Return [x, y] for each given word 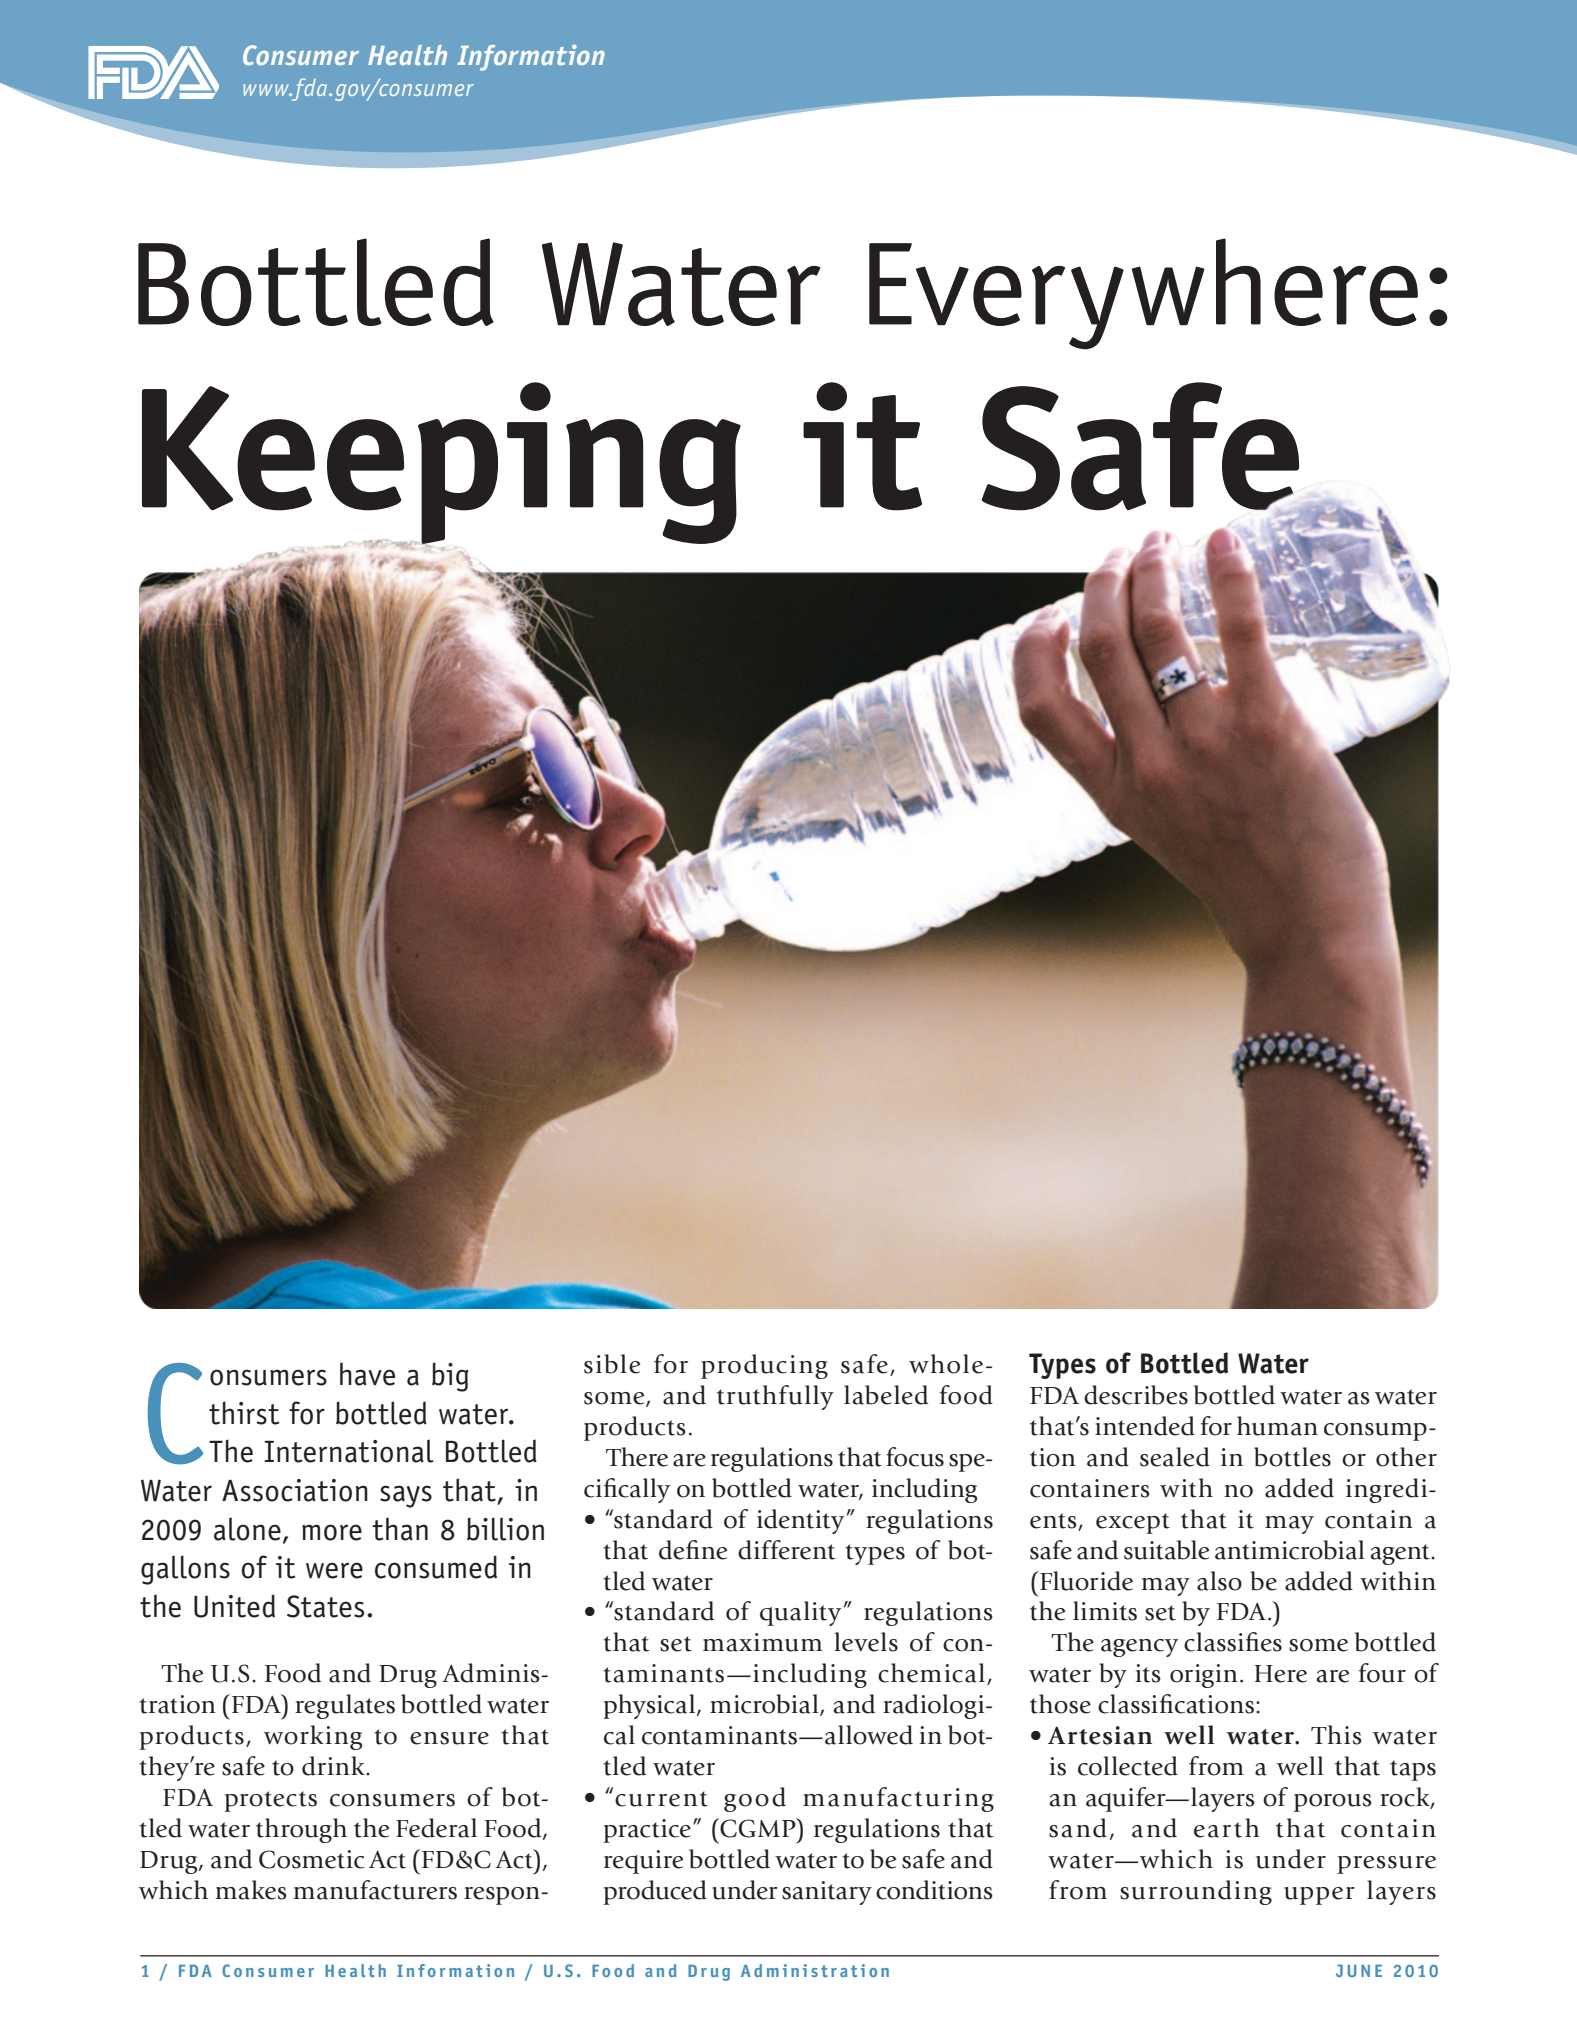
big [450, 1377]
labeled [886, 1395]
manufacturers [375, 1890]
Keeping [441, 464]
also [1219, 1581]
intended [1145, 1426]
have [367, 1374]
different [787, 1550]
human [1277, 1426]
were [334, 1570]
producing [764, 1366]
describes [1136, 1395]
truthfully [775, 1397]
